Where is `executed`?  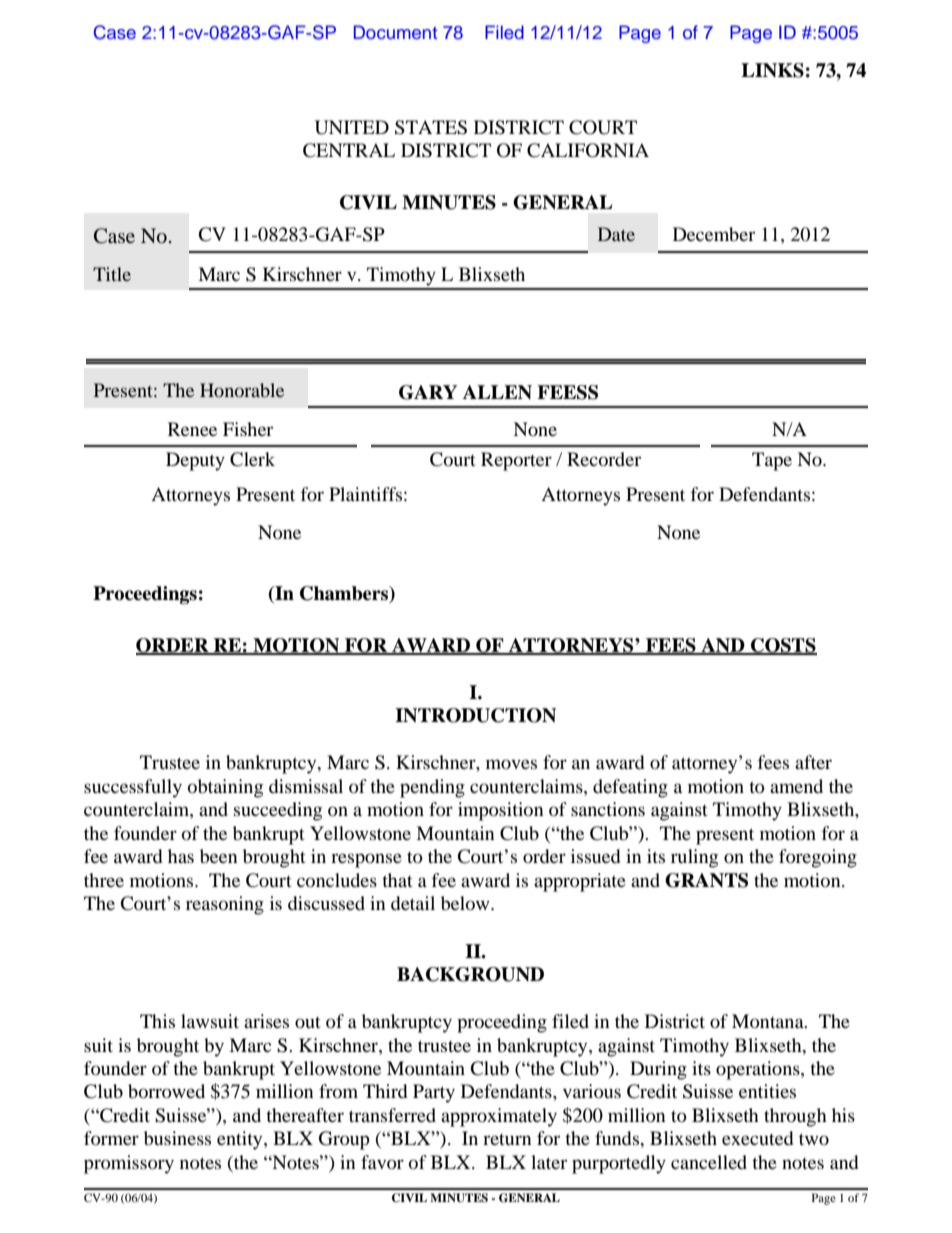 executed is located at coordinates (757, 1138).
